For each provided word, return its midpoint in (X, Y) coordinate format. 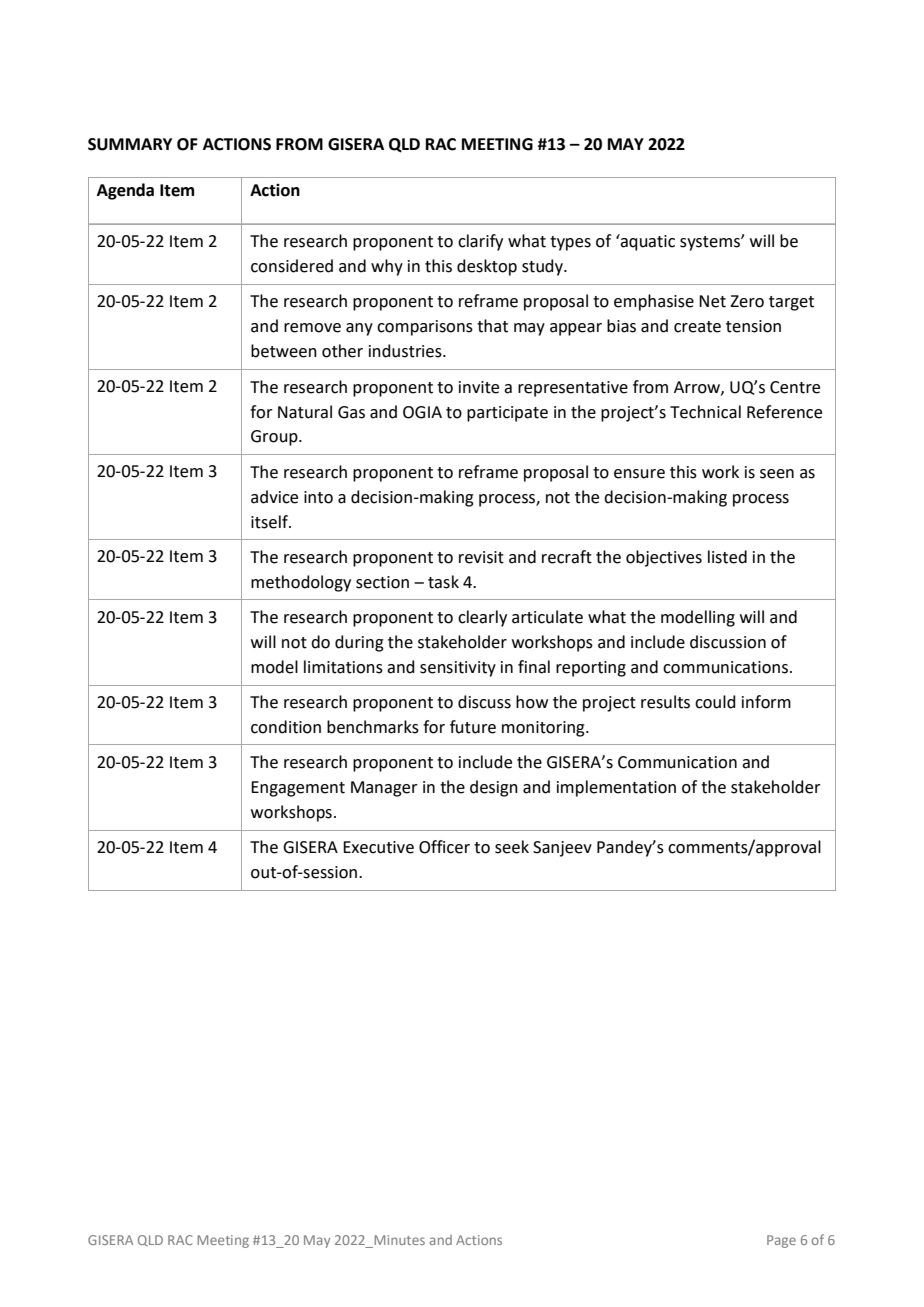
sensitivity (458, 669)
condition (286, 727)
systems (711, 243)
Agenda (125, 191)
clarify (480, 242)
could (715, 702)
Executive (378, 847)
